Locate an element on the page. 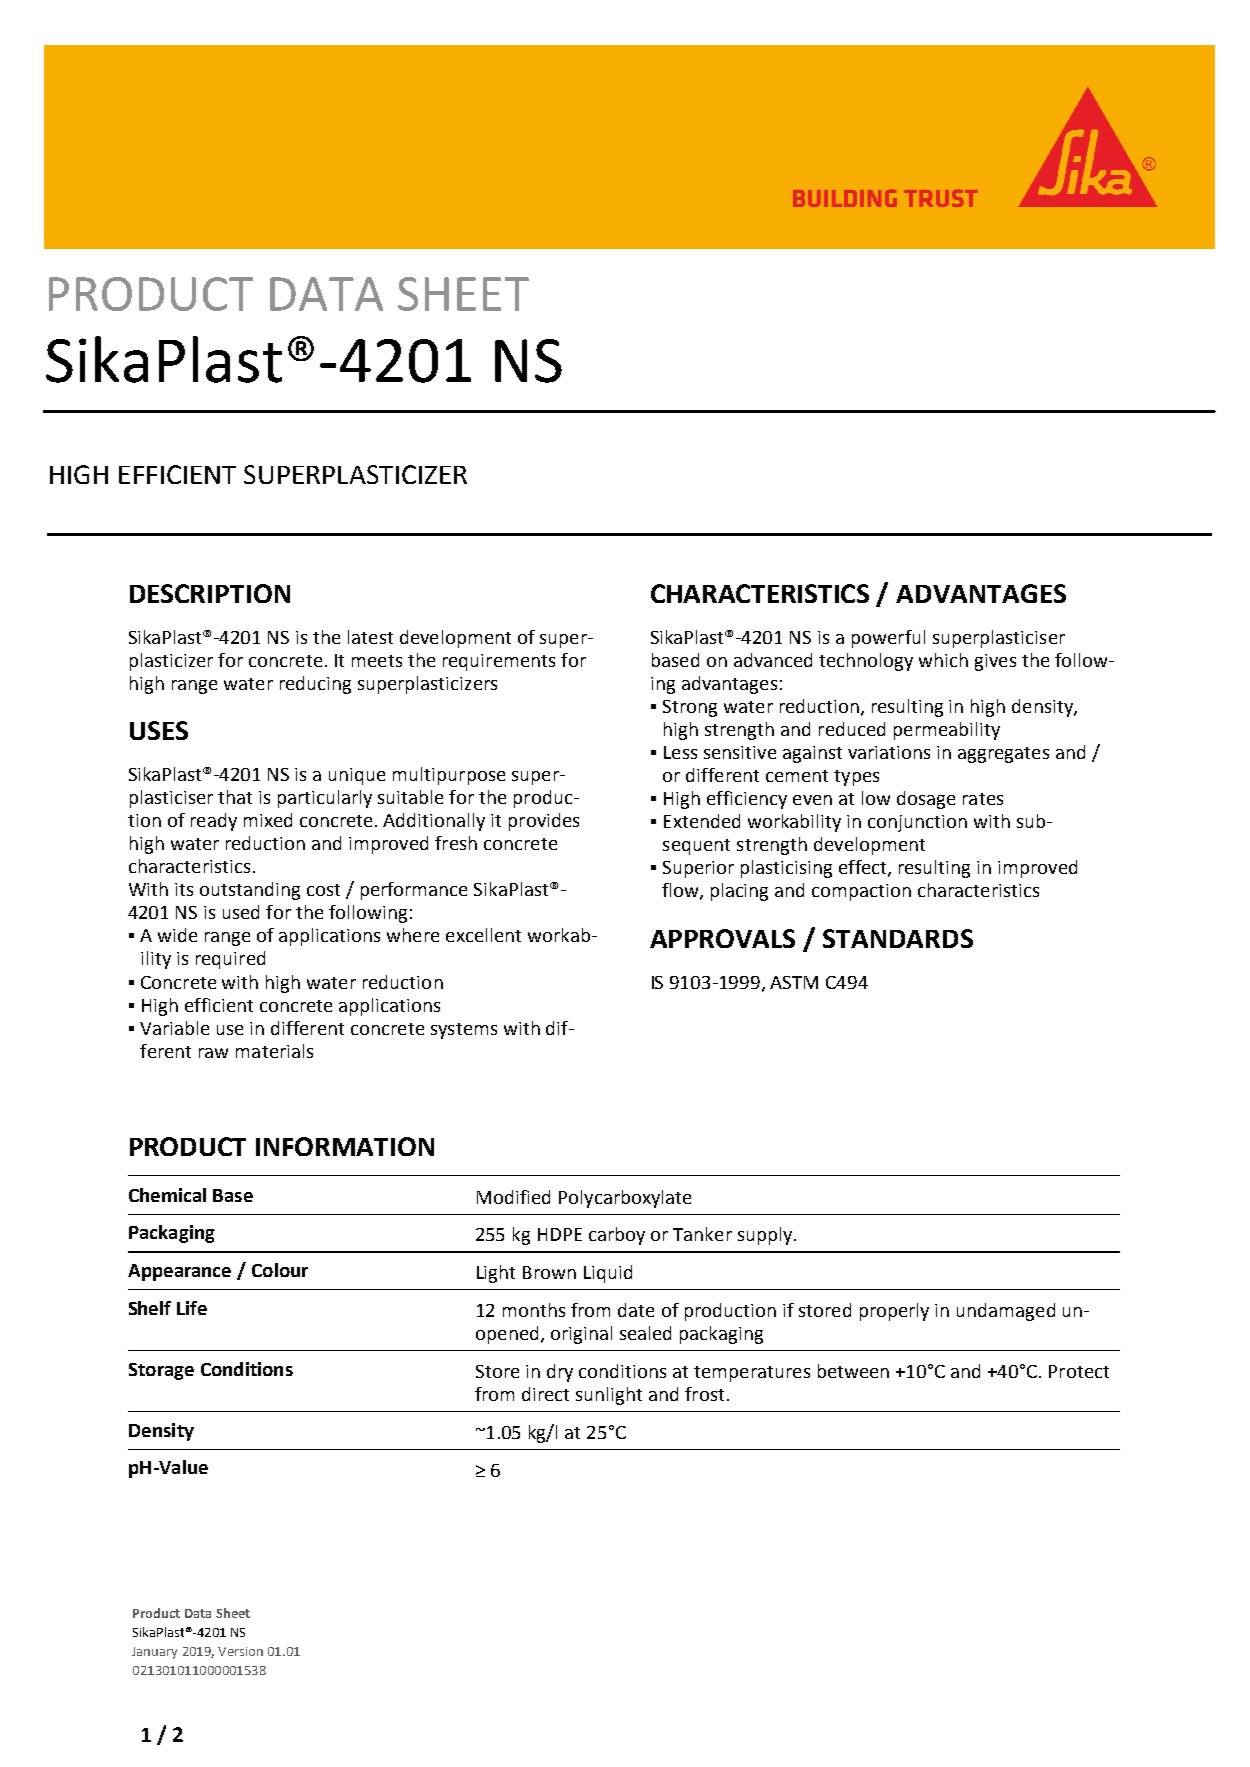 The image size is (1250, 1767). which is located at coordinates (943, 660).
